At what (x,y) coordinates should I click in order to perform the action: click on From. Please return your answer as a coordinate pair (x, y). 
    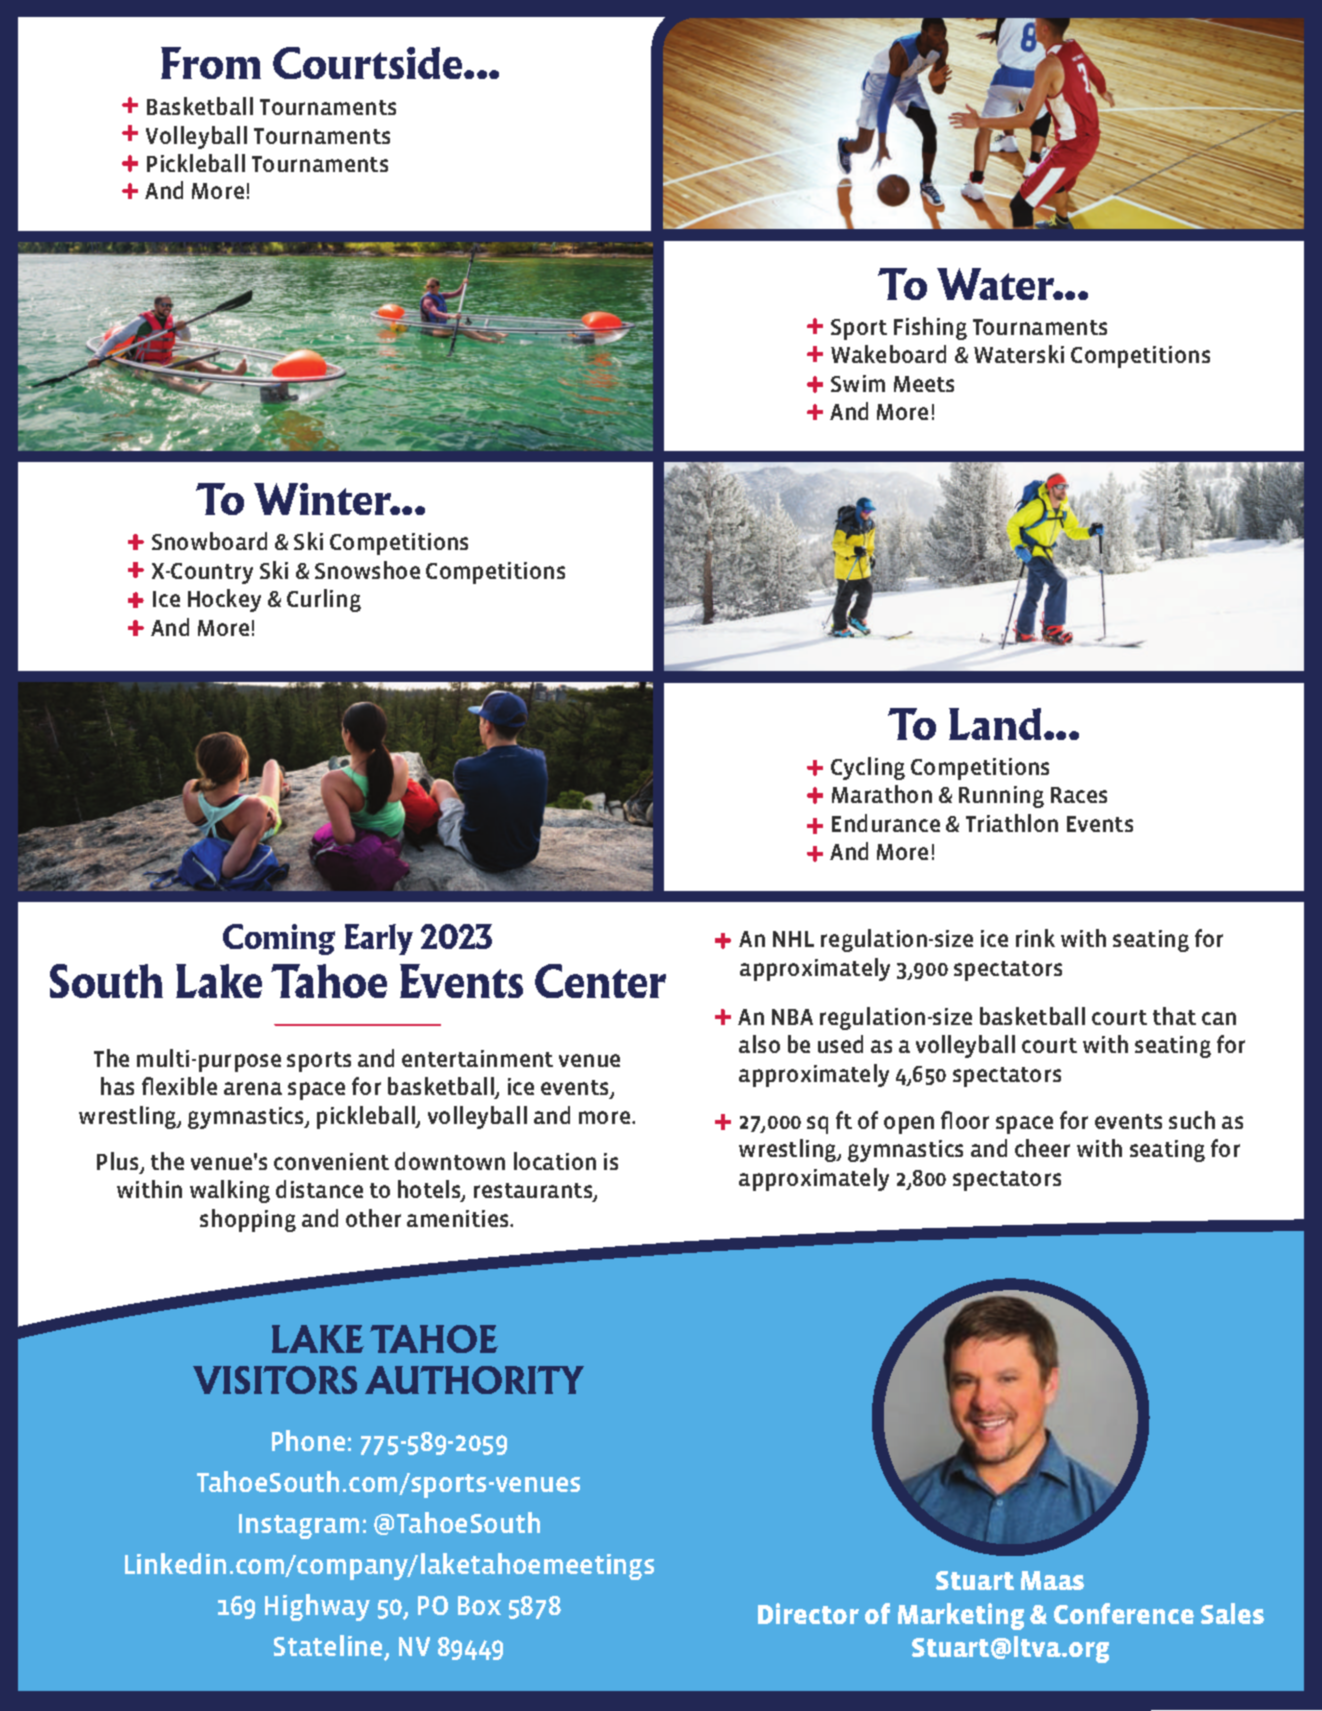
    Looking at the image, I should click on (211, 63).
